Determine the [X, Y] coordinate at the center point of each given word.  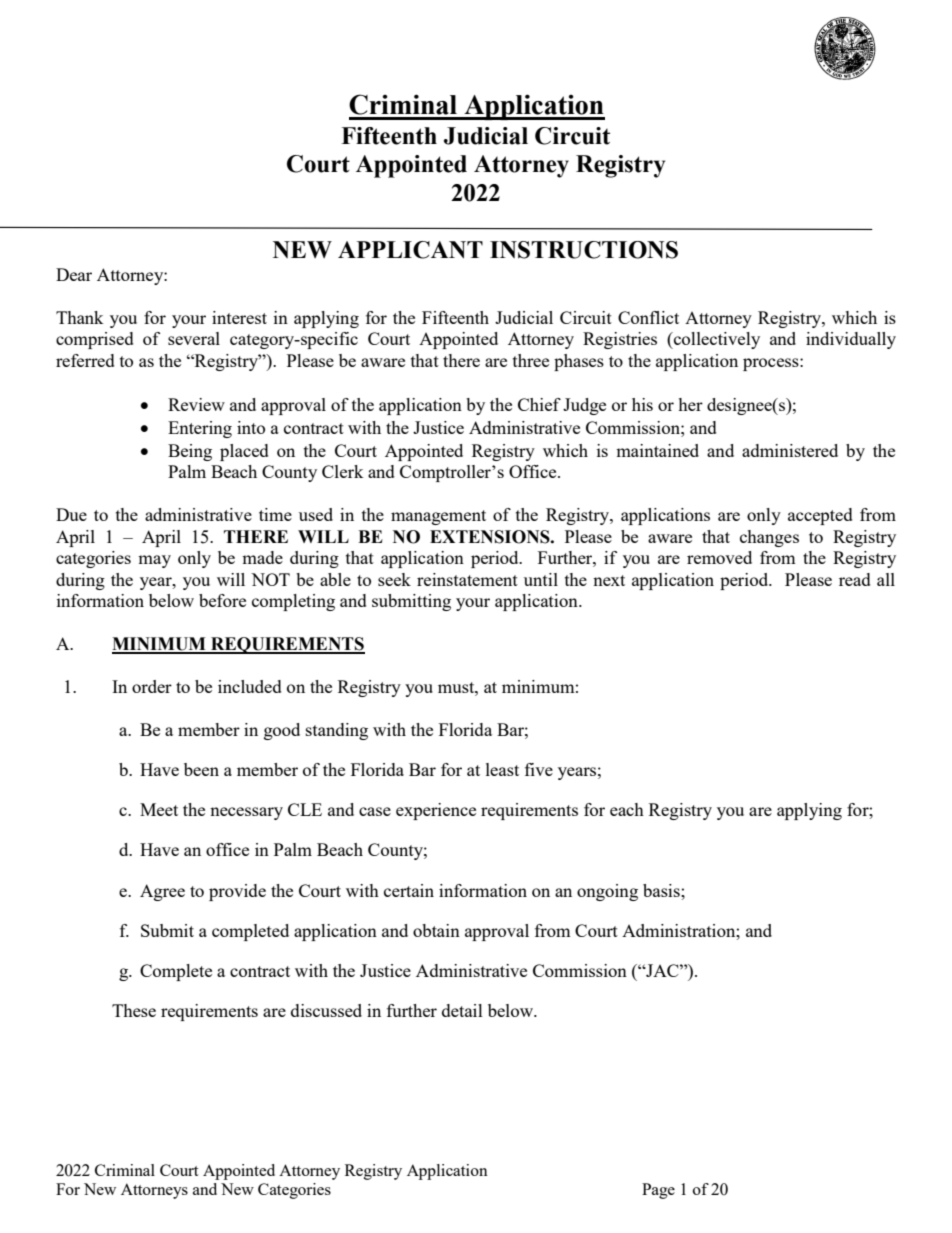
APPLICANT [410, 250]
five [539, 769]
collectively [716, 340]
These [134, 1010]
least [502, 769]
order [152, 686]
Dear [74, 274]
